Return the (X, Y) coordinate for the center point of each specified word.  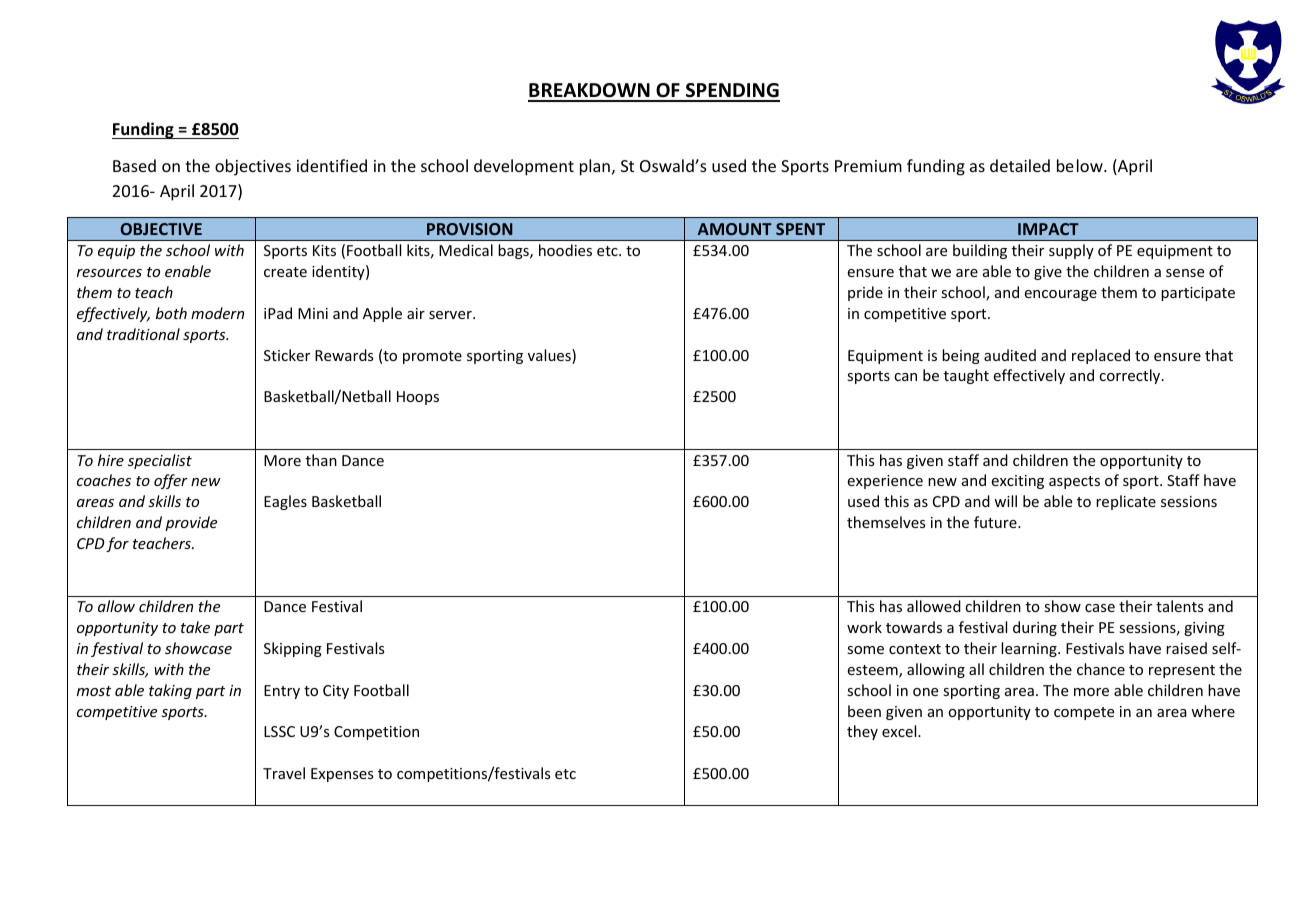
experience (885, 482)
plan (595, 167)
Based (134, 165)
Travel (284, 773)
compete (1084, 713)
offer (171, 481)
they (862, 732)
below (1081, 165)
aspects (1074, 482)
